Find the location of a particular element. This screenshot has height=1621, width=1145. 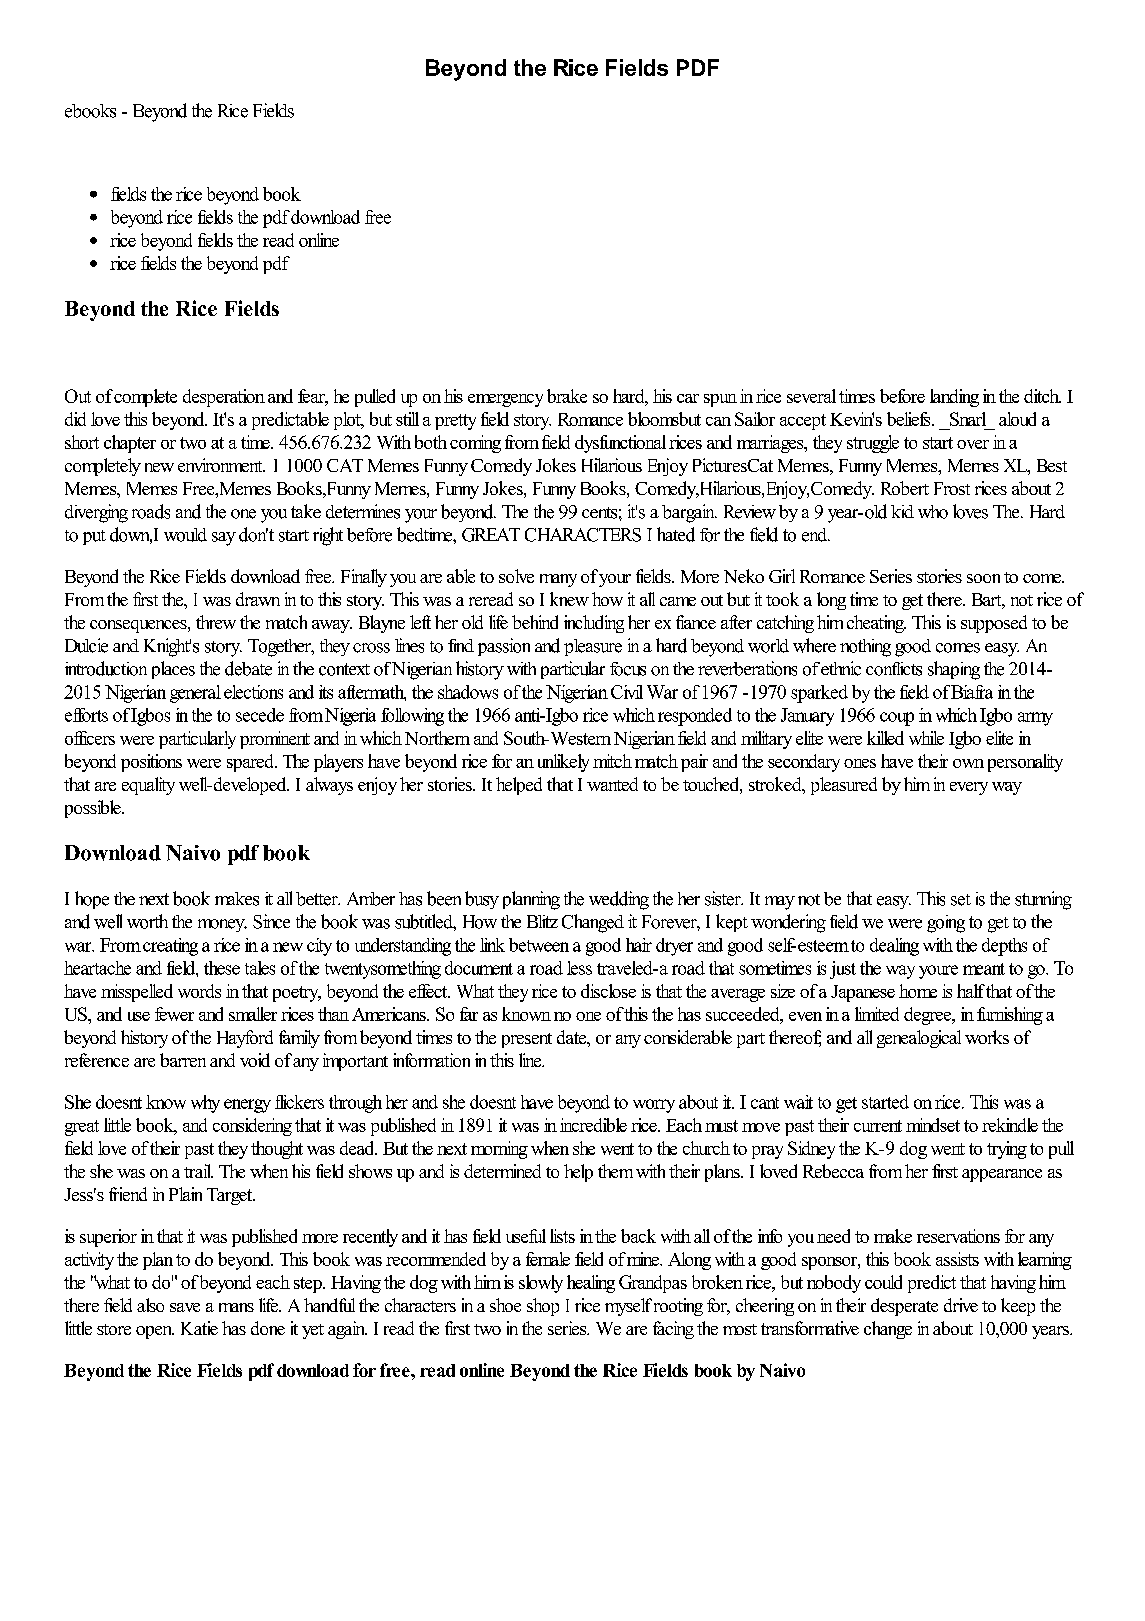

coming is located at coordinates (475, 444).
